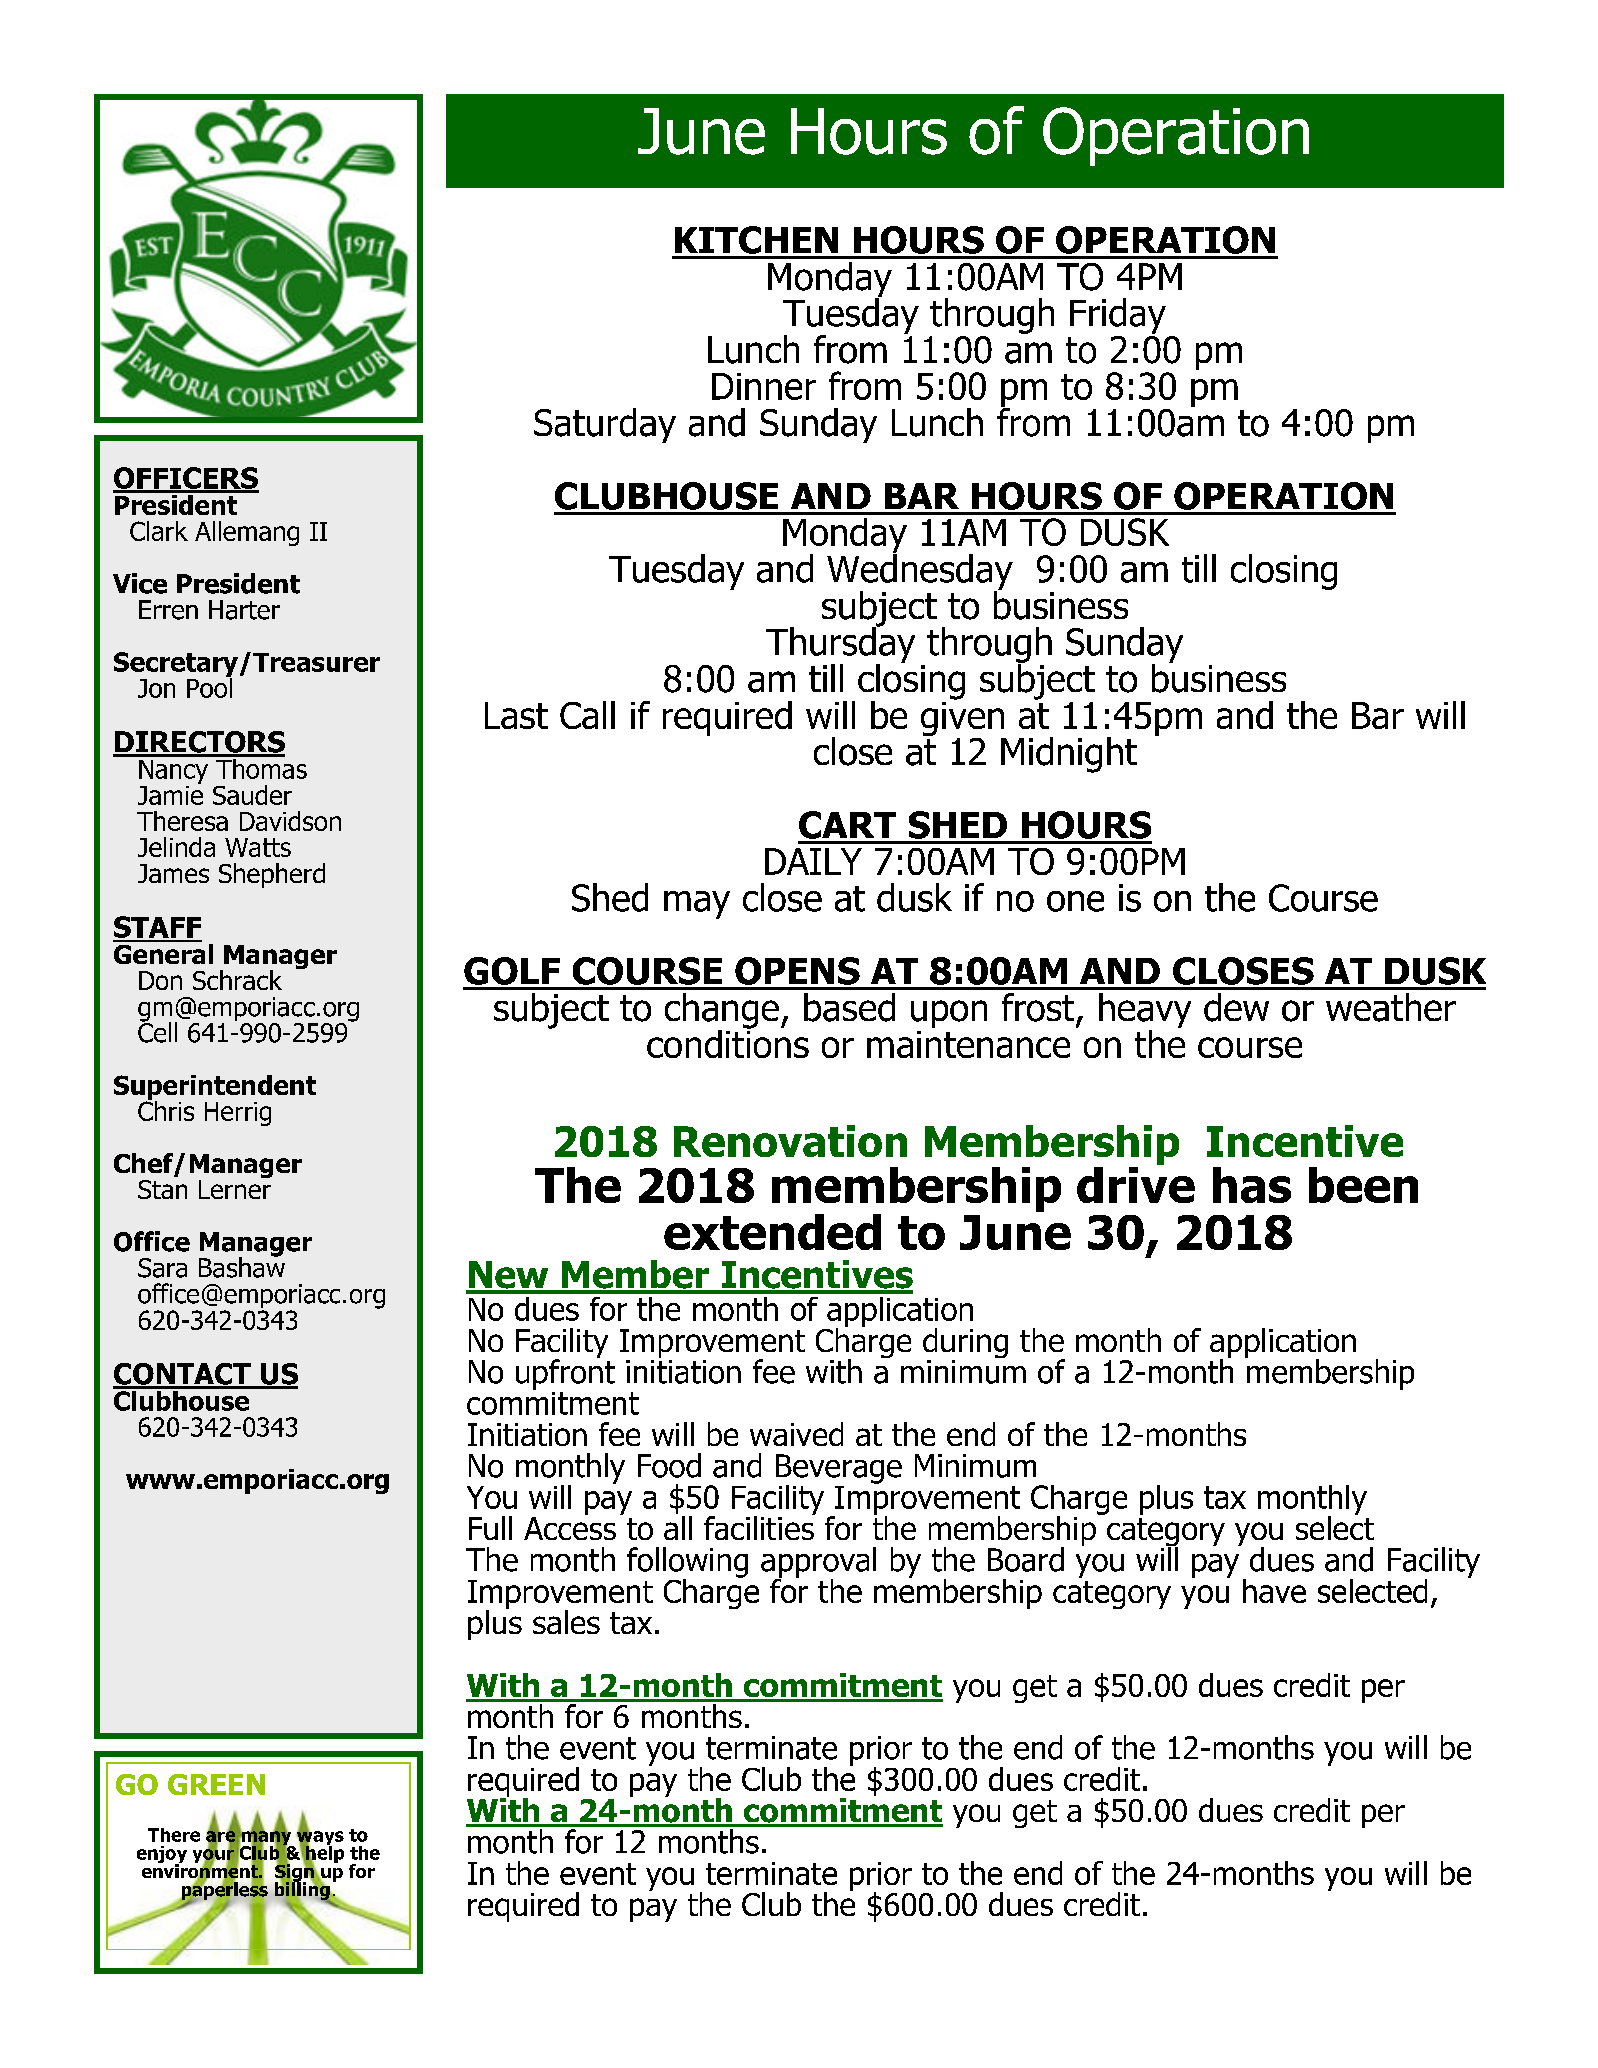 This image has width=1598, height=2068. What do you see at coordinates (215, 1088) in the image?
I see `Superintendent` at bounding box center [215, 1088].
